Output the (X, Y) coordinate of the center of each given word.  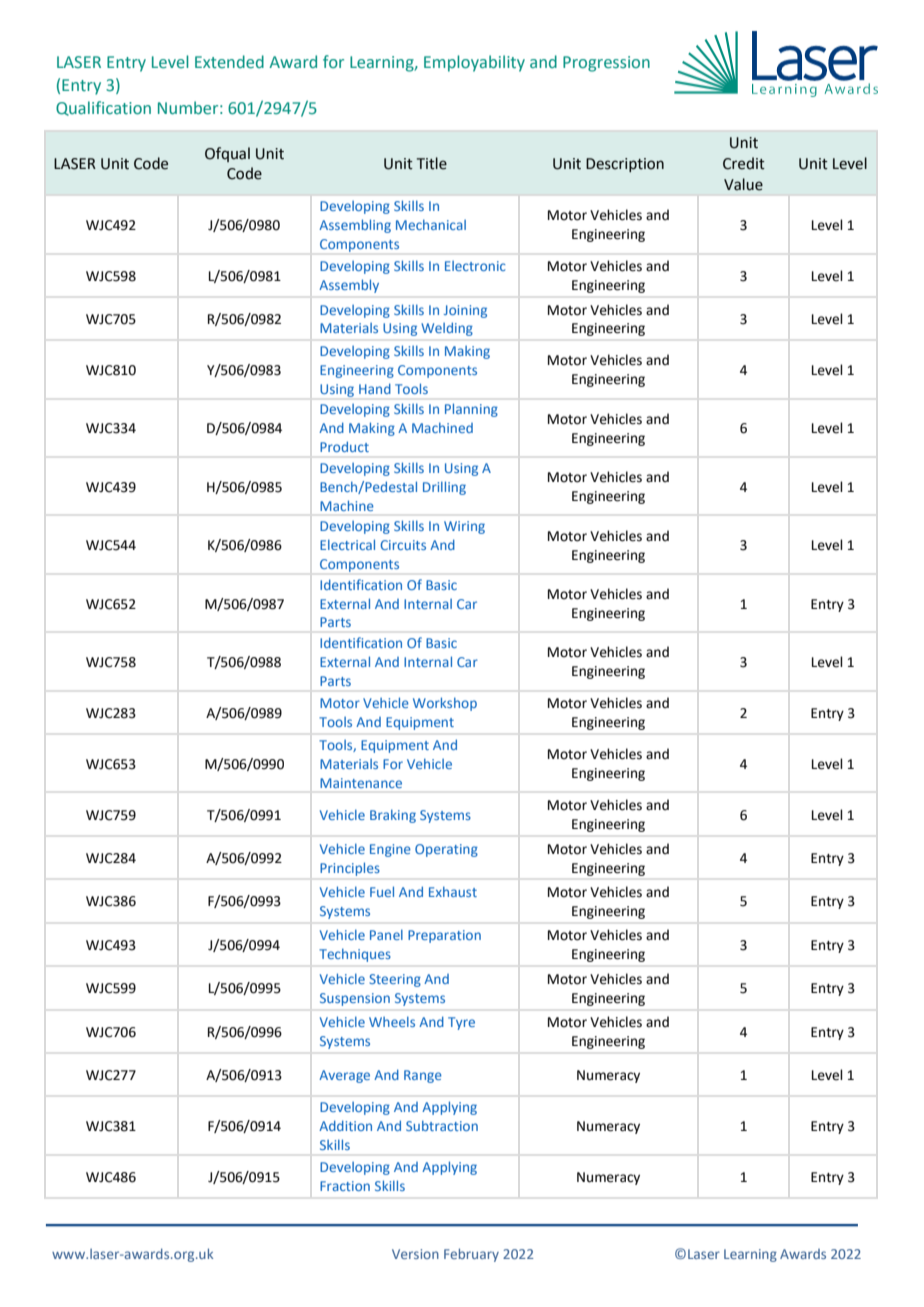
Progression (606, 64)
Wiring (464, 527)
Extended (229, 62)
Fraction (345, 1186)
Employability (474, 63)
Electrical (347, 544)
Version (415, 1254)
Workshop (445, 704)
